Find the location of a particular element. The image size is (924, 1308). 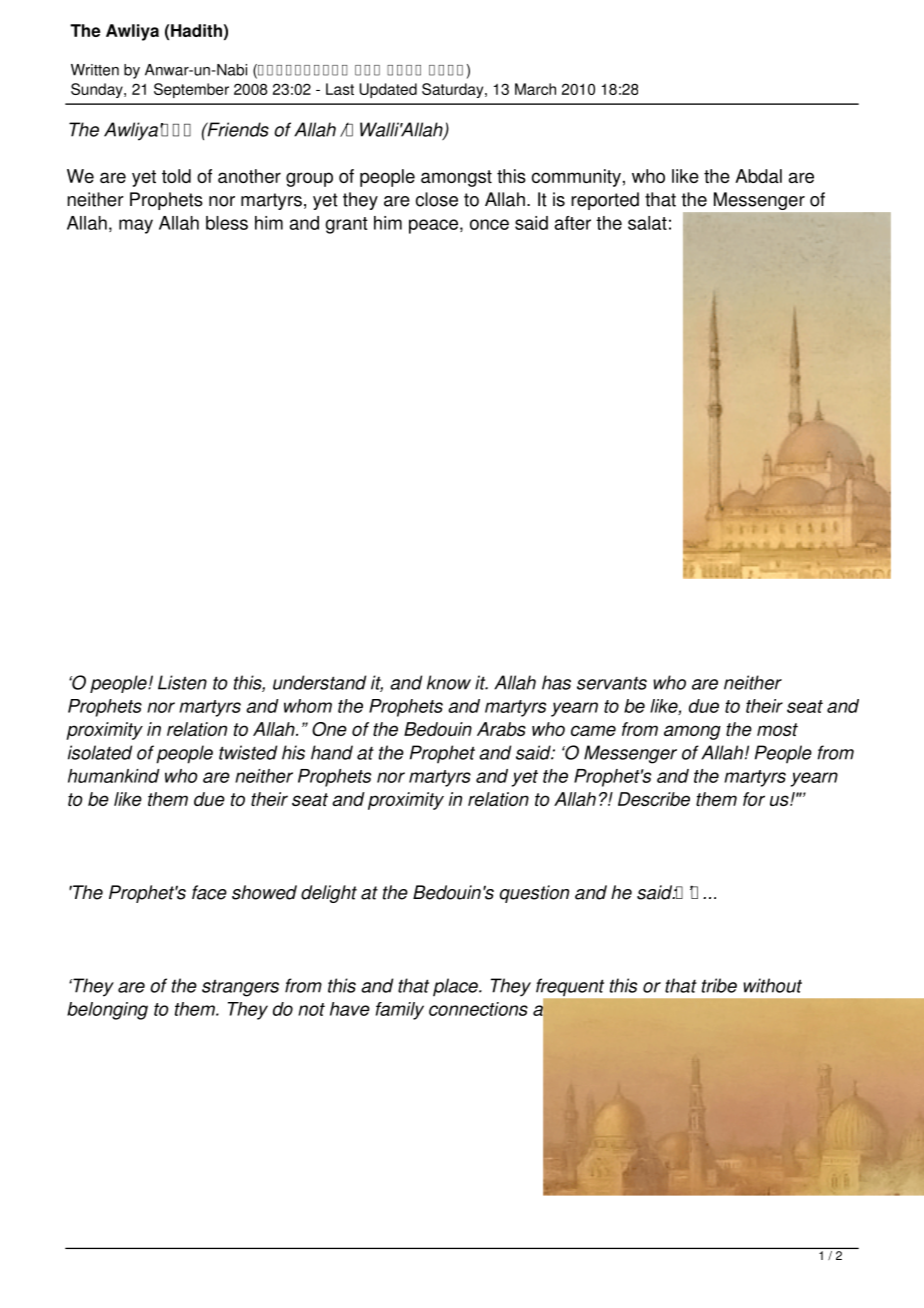

Describe is located at coordinates (654, 799).
